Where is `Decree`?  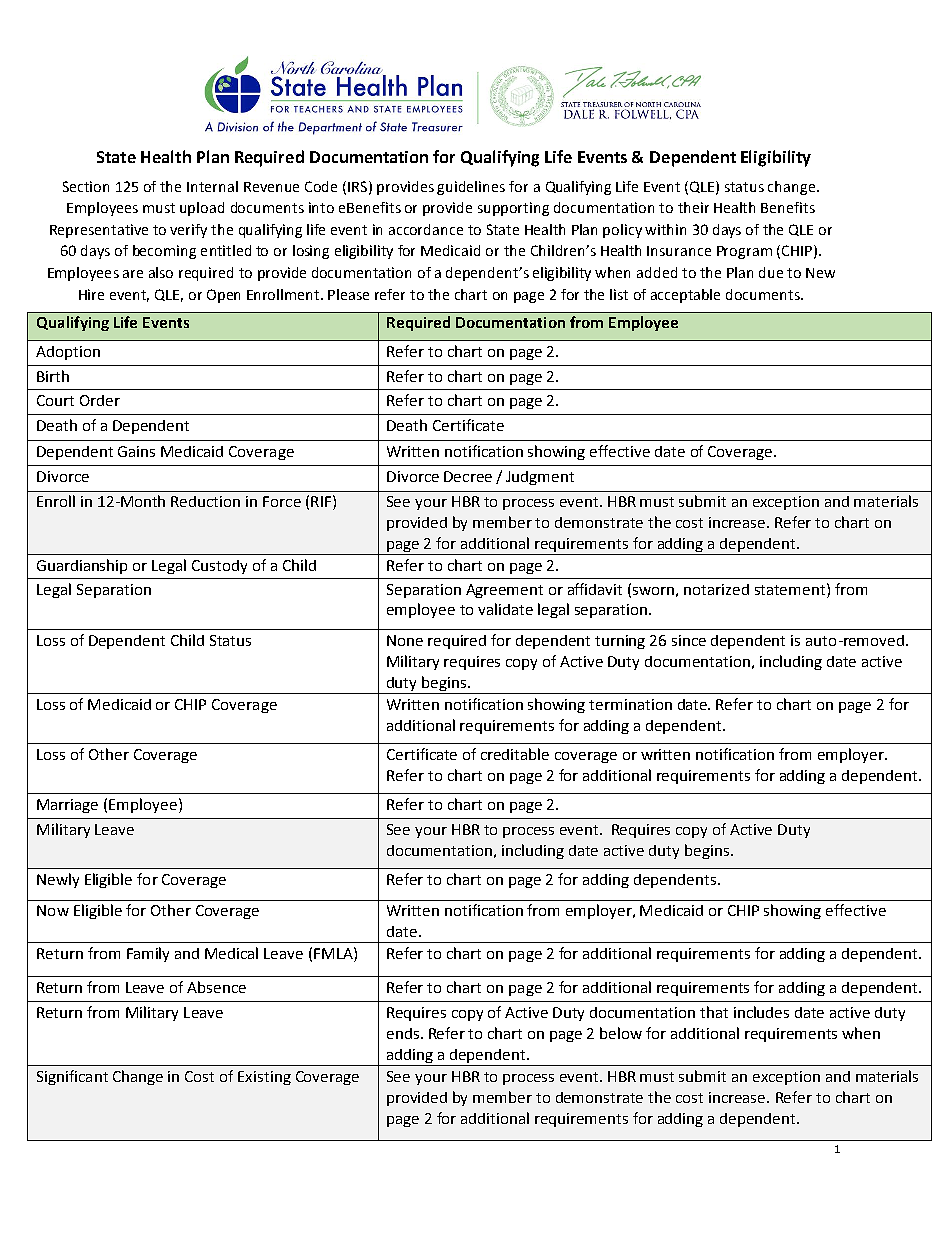
Decree is located at coordinates (468, 476).
